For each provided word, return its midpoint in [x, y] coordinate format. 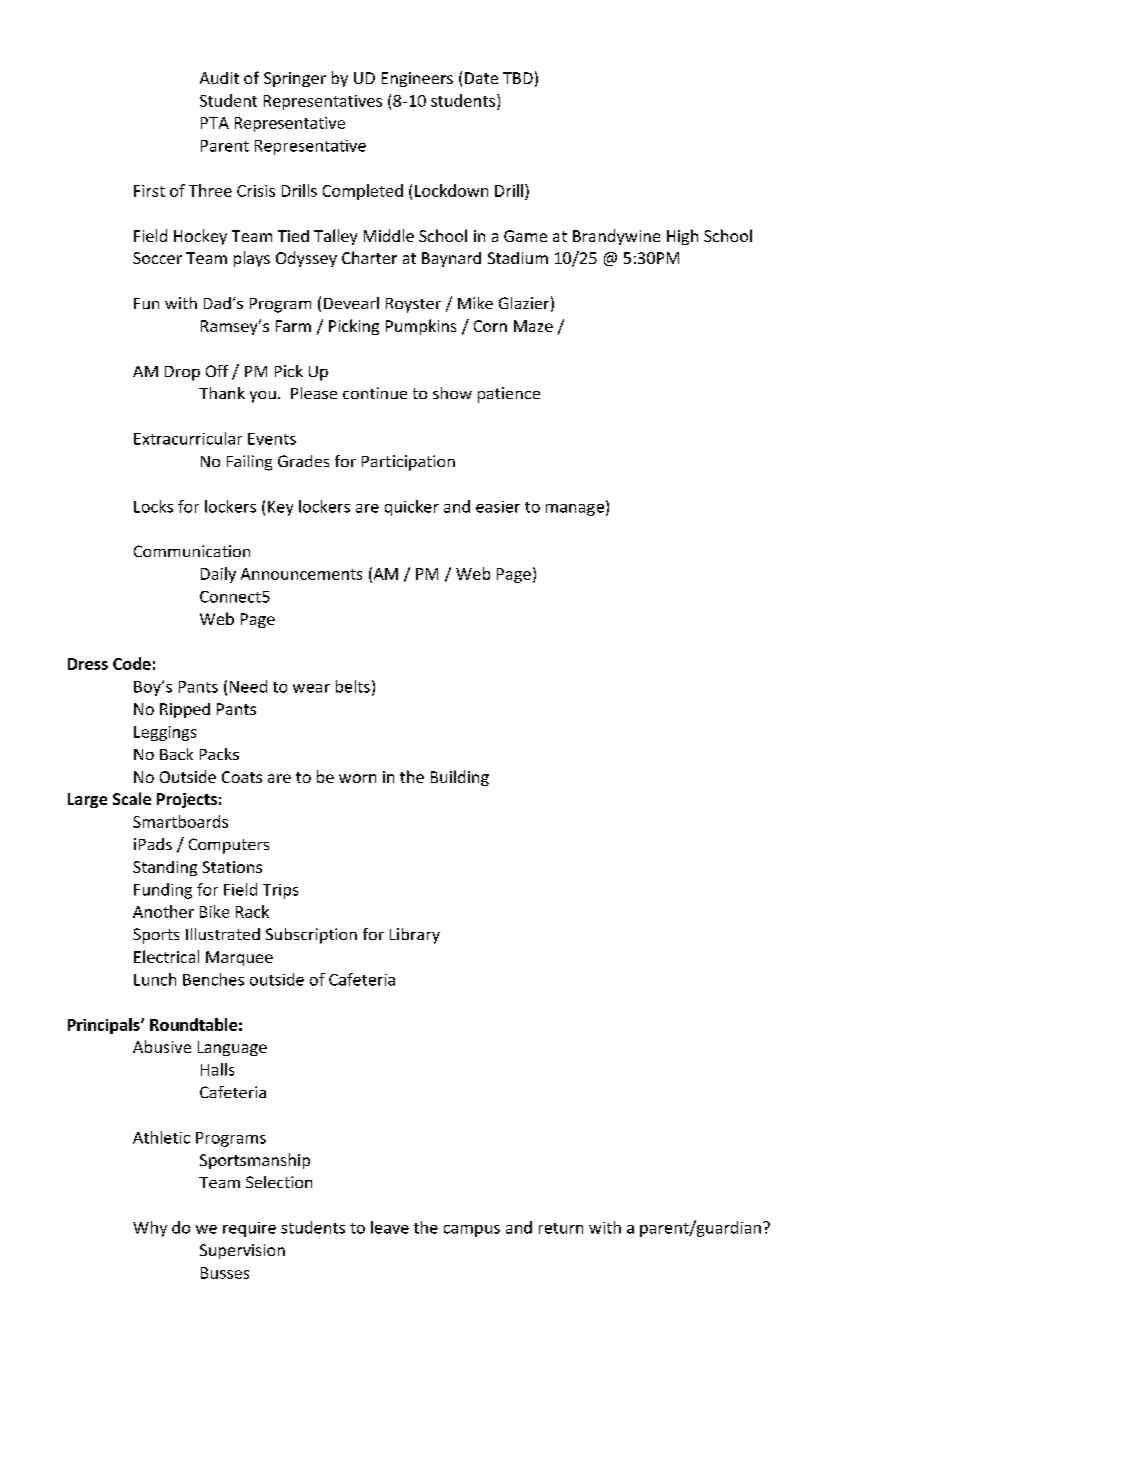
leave [390, 1227]
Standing [165, 868]
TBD [518, 78]
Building [460, 778]
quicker [412, 508]
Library [415, 936]
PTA [215, 123]
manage [575, 510]
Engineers [417, 79]
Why [150, 1229]
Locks [153, 506]
